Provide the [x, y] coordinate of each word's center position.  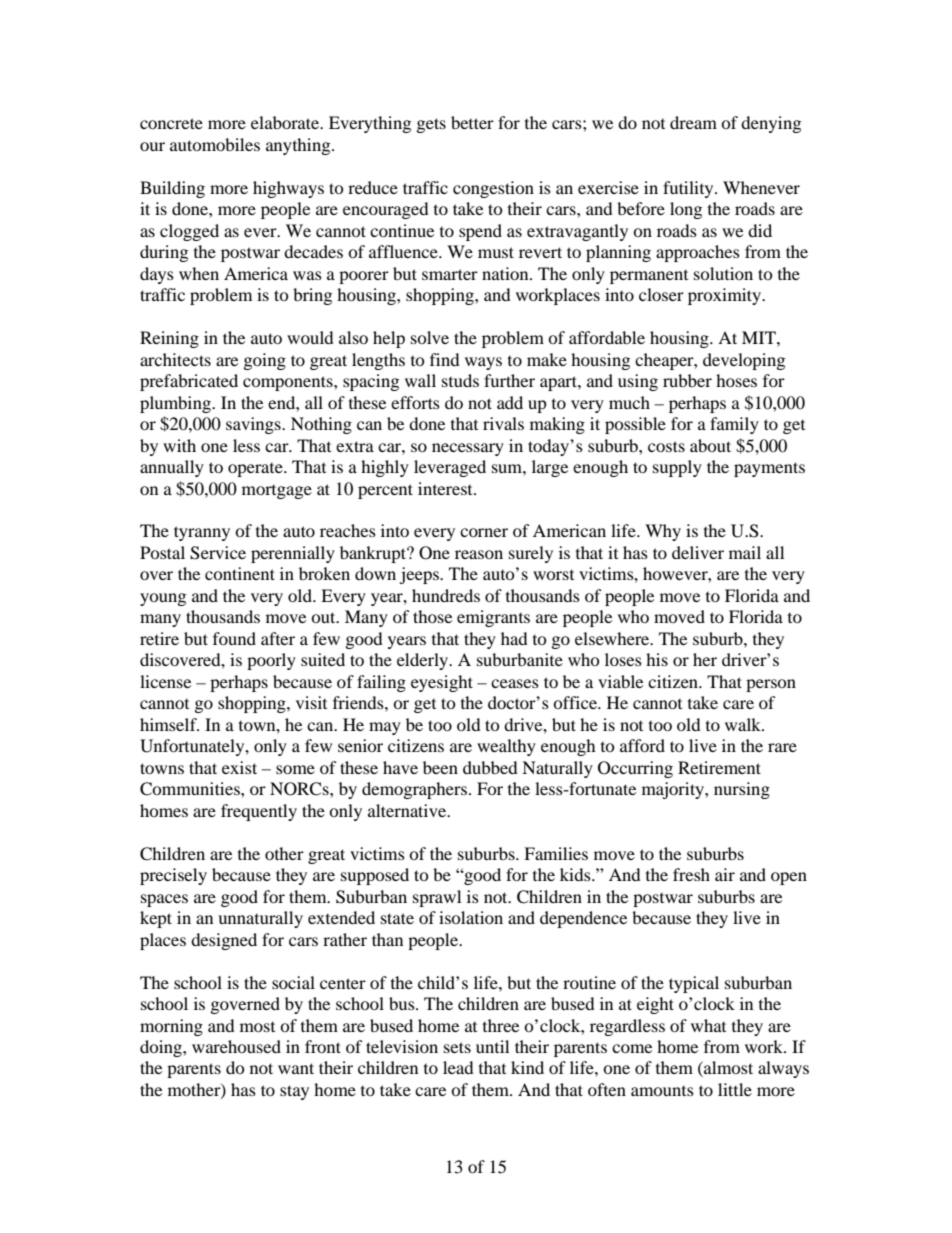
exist [239, 767]
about [710, 445]
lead [458, 1067]
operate [256, 470]
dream [693, 122]
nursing [742, 790]
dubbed [490, 767]
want [296, 1068]
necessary [468, 449]
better [472, 122]
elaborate [286, 122]
